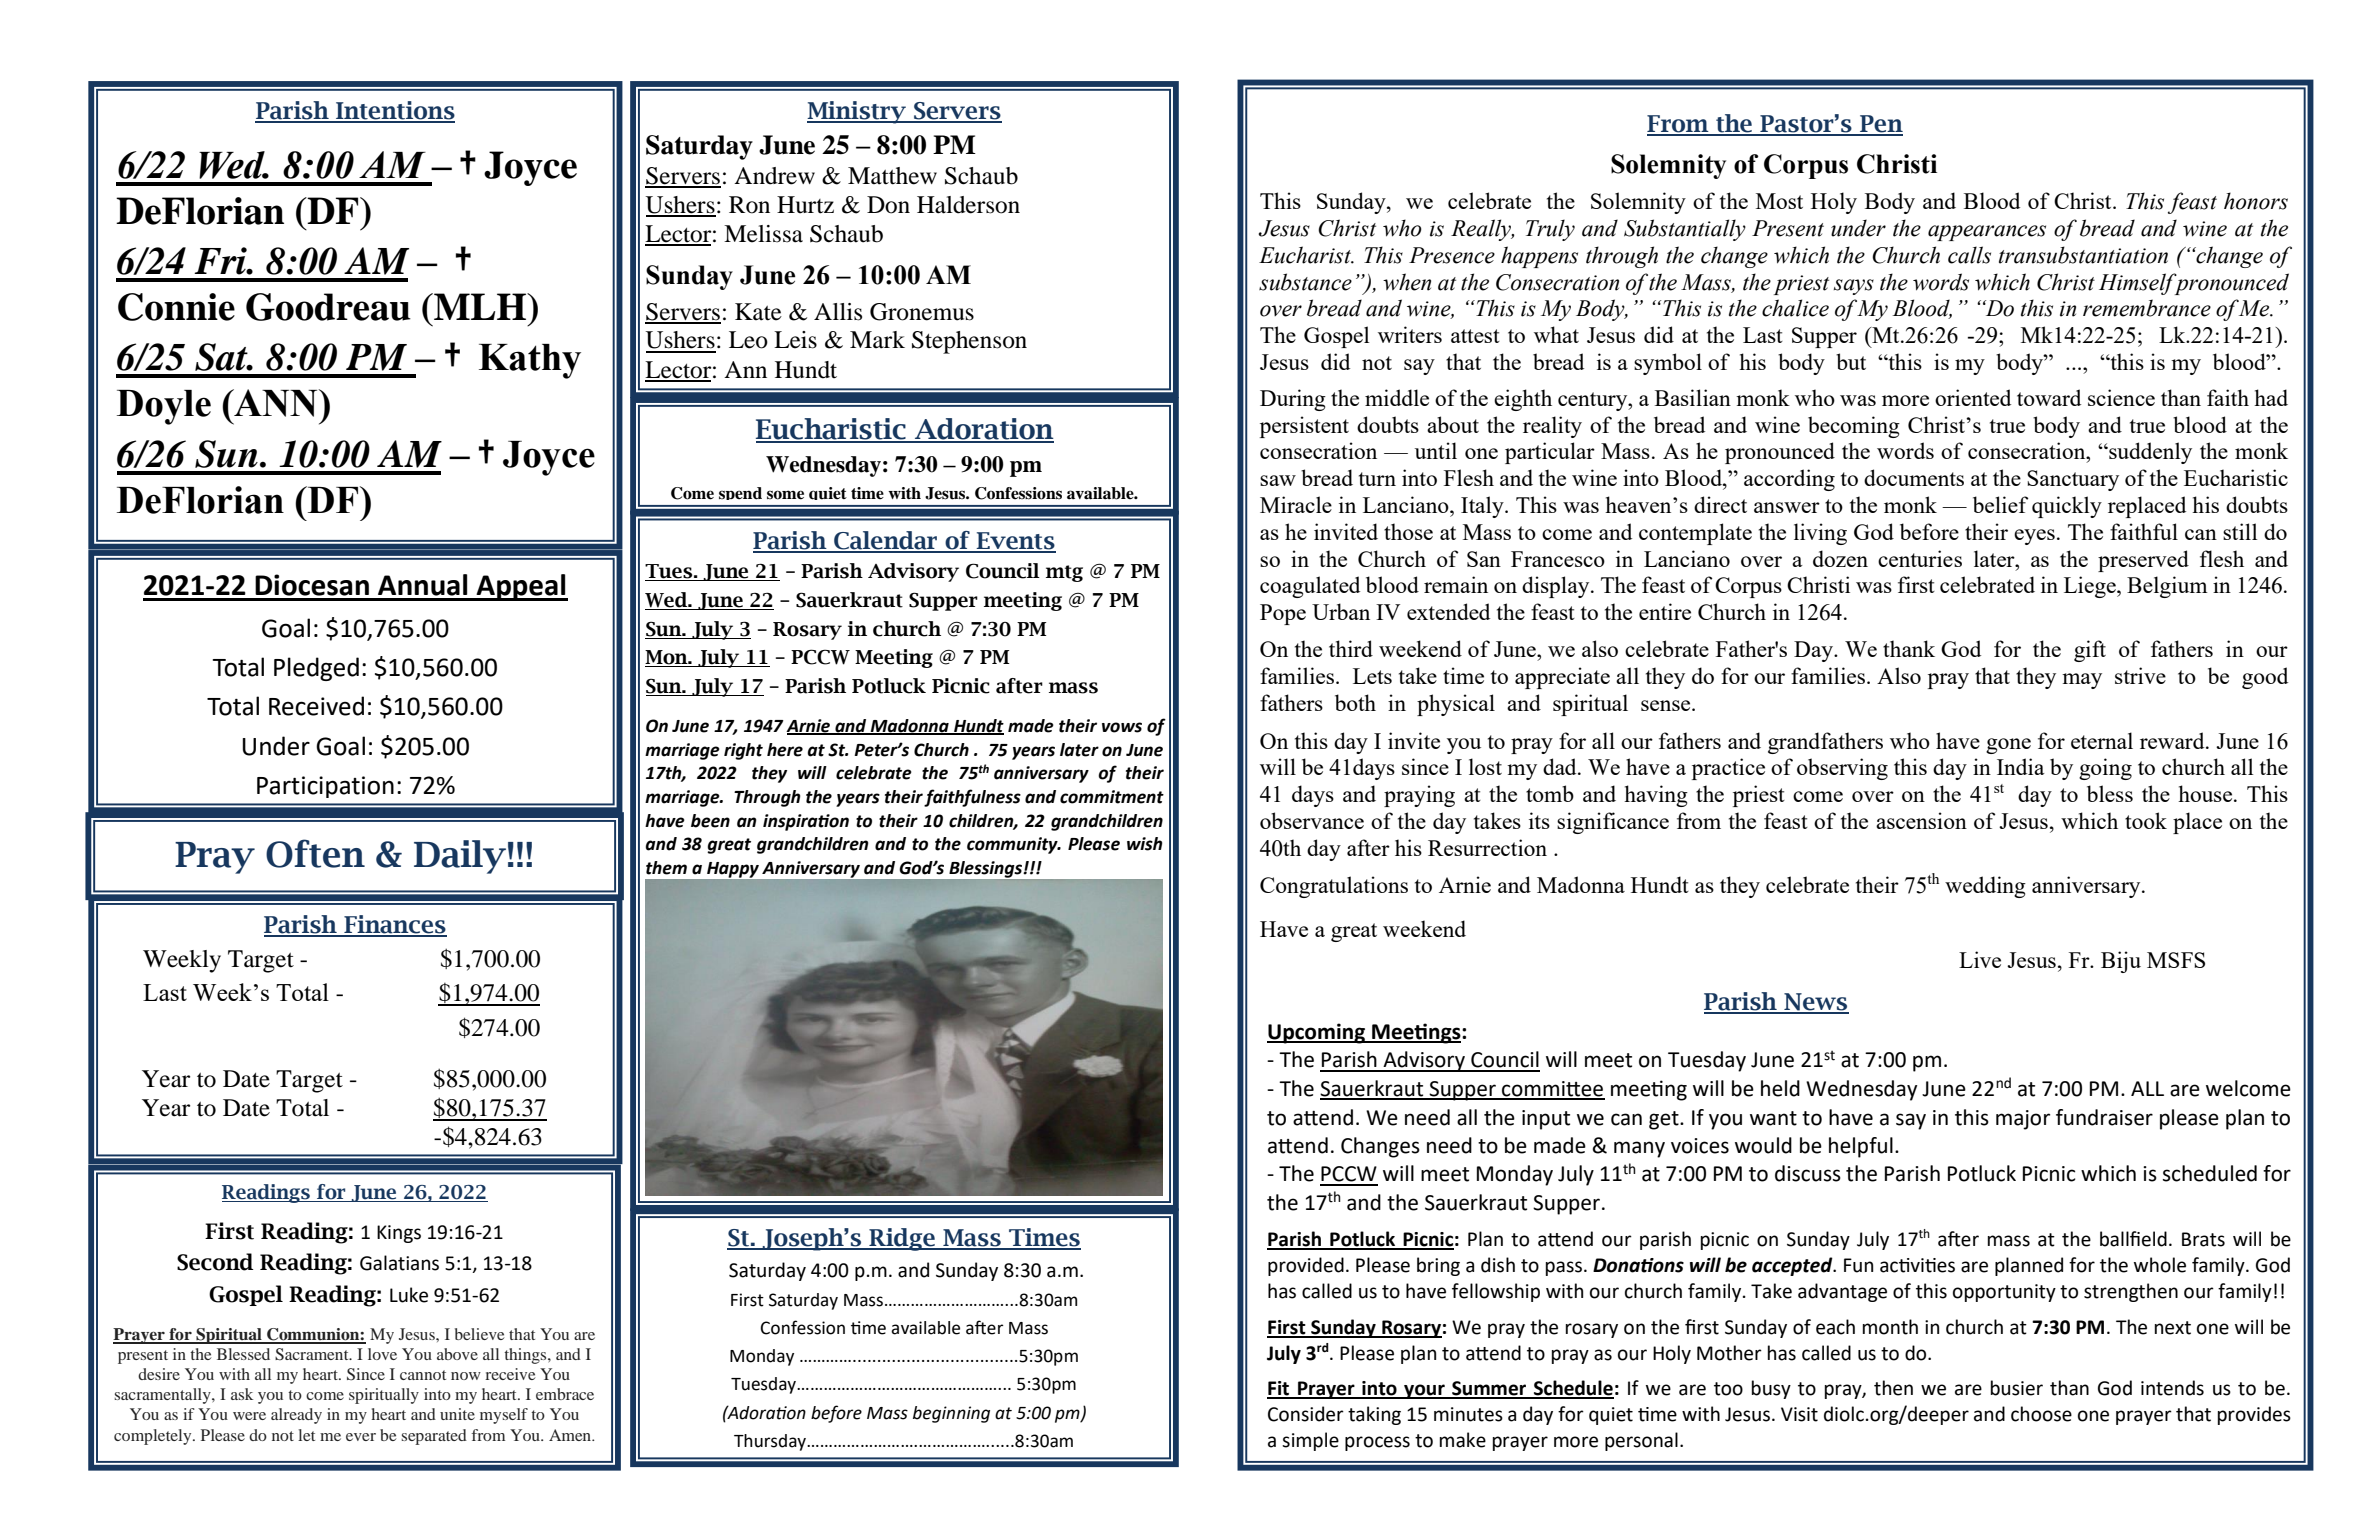 Image resolution: width=2377 pixels, height=1538 pixels. Describe the element at coordinates (1987, 233) in the screenshot. I see `appearances` at that location.
